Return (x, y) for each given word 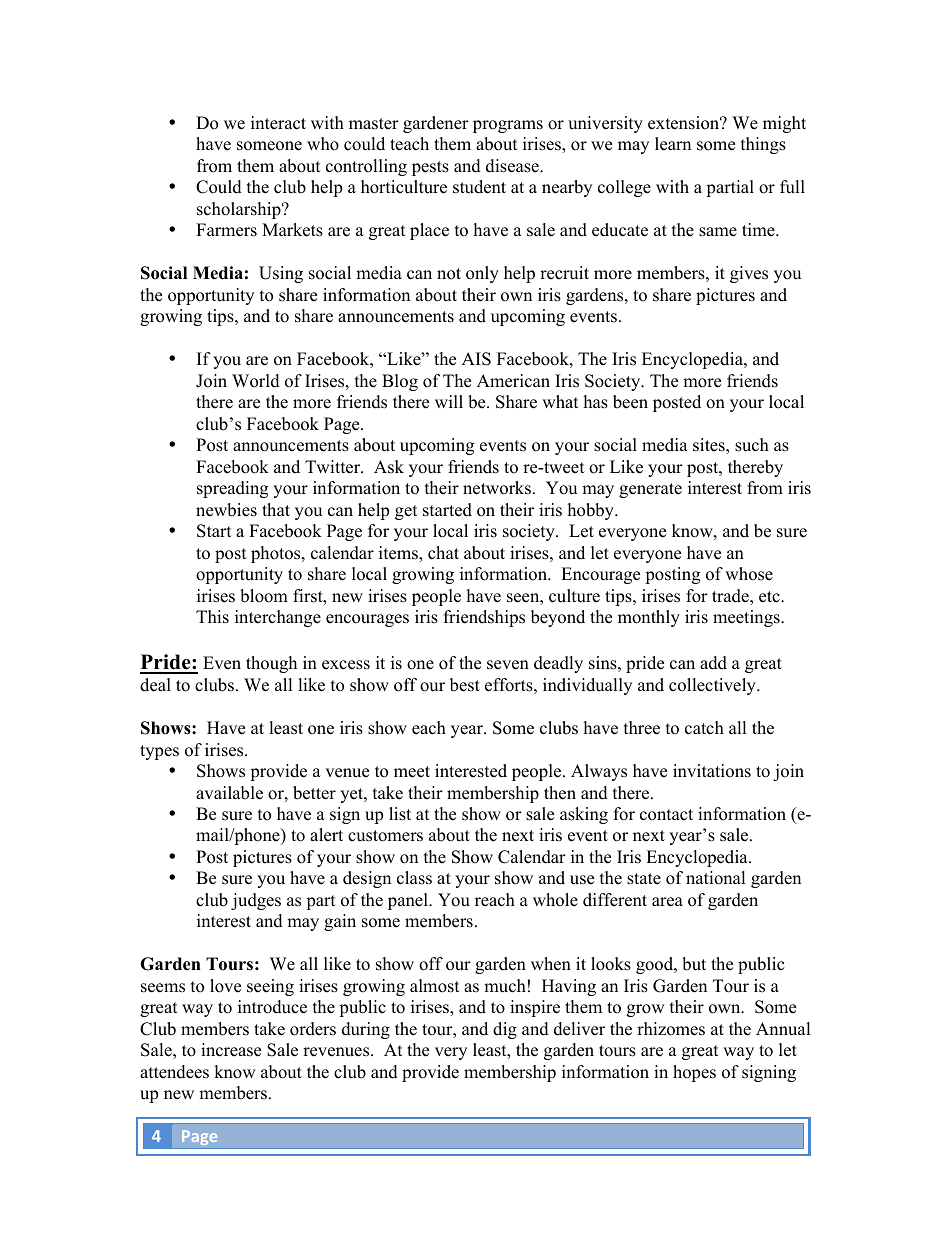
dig (505, 1030)
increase (231, 1050)
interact (278, 123)
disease (513, 166)
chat (443, 553)
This (212, 617)
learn (673, 144)
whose (749, 574)
